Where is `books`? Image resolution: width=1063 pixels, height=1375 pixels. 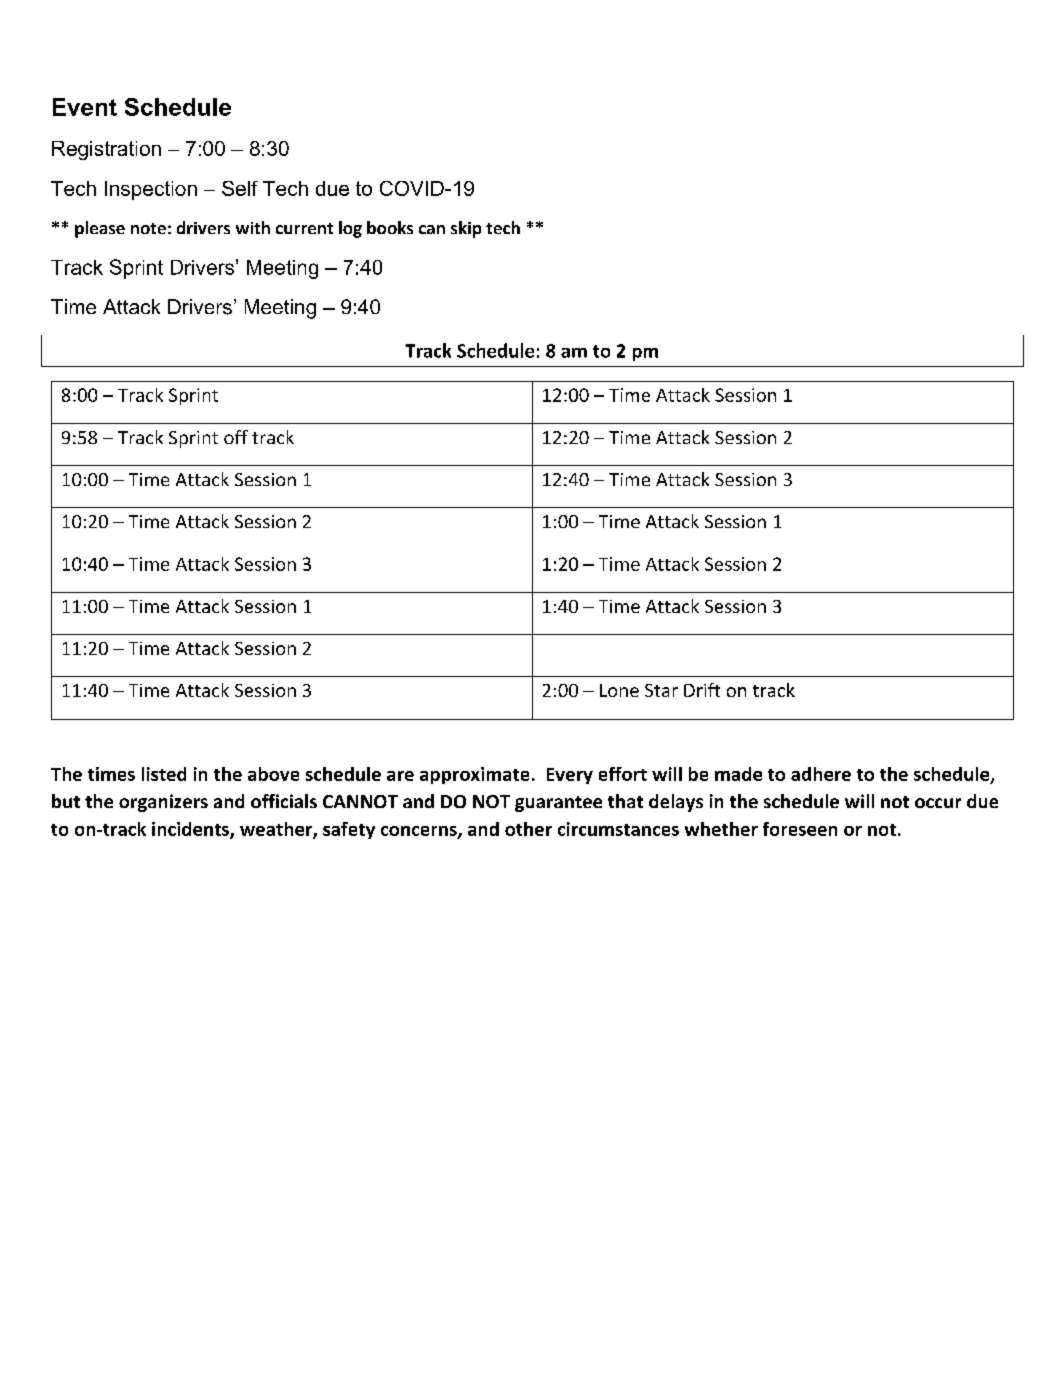 books is located at coordinates (390, 227).
